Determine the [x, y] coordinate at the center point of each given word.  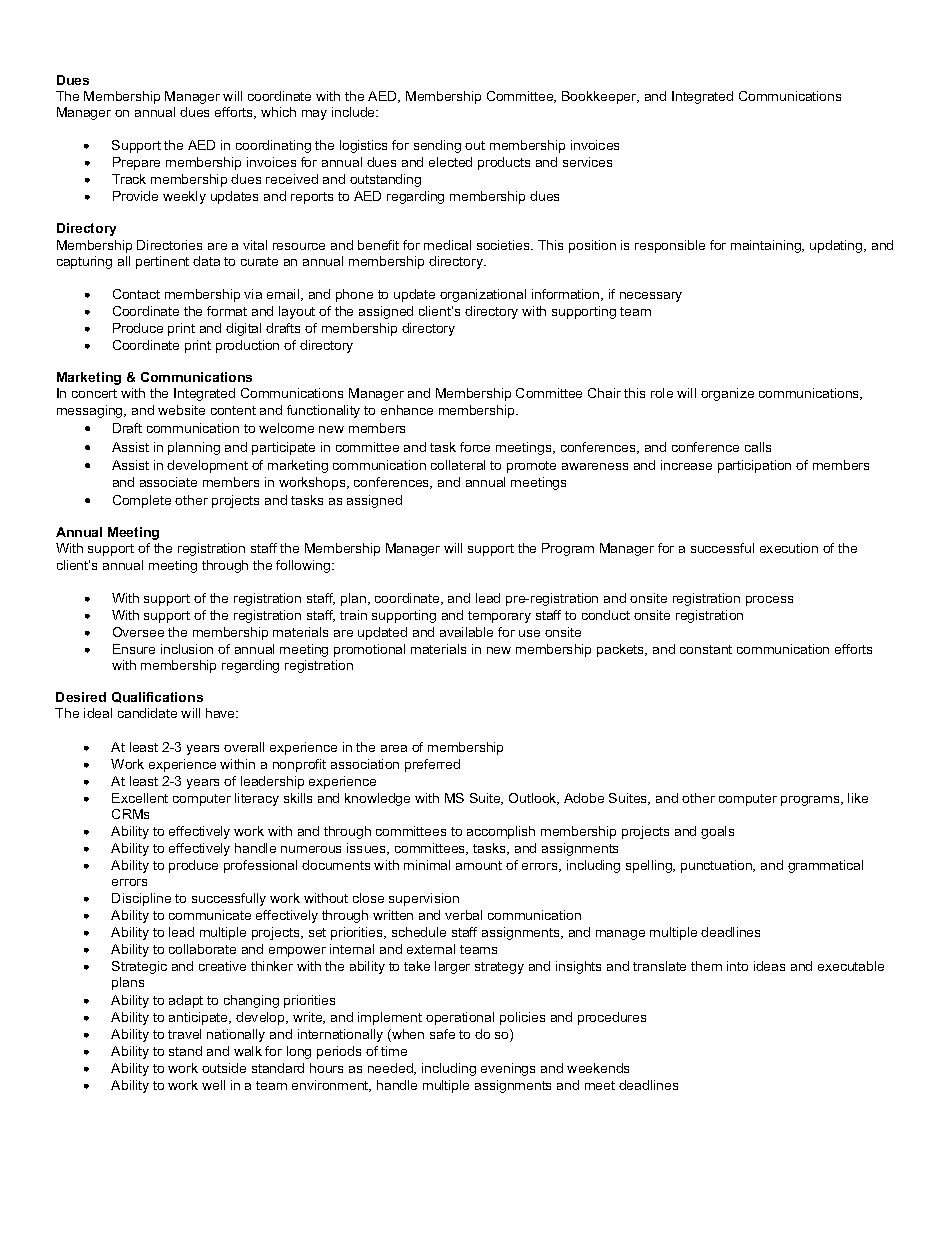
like [858, 798]
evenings [508, 1069]
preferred [432, 765]
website [181, 410]
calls [758, 447]
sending [437, 146]
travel [184, 1034]
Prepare [136, 163]
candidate [147, 713]
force [475, 447]
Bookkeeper [600, 97]
